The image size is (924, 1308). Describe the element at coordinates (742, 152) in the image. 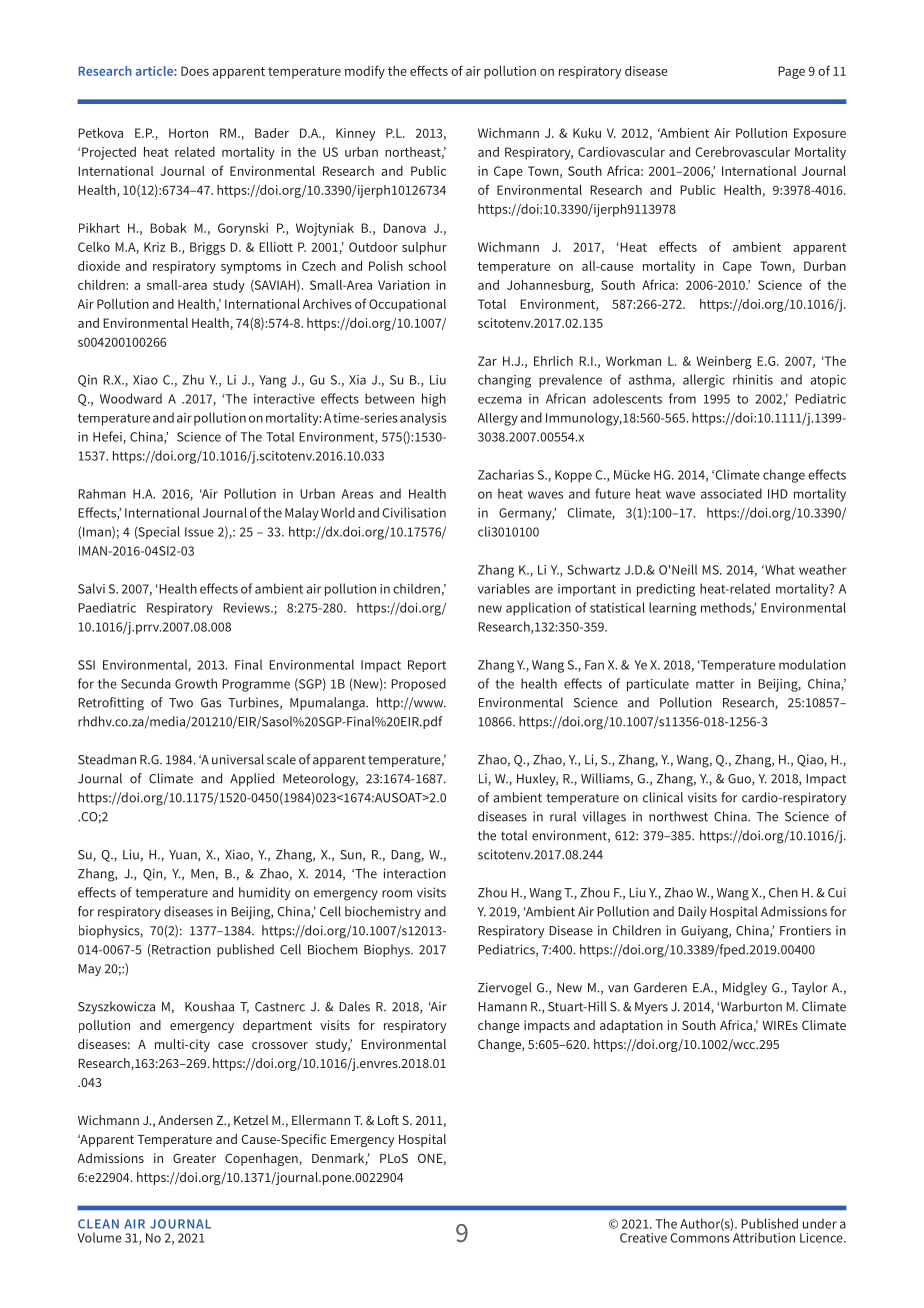

I see `Cerebrovascular` at that location.
